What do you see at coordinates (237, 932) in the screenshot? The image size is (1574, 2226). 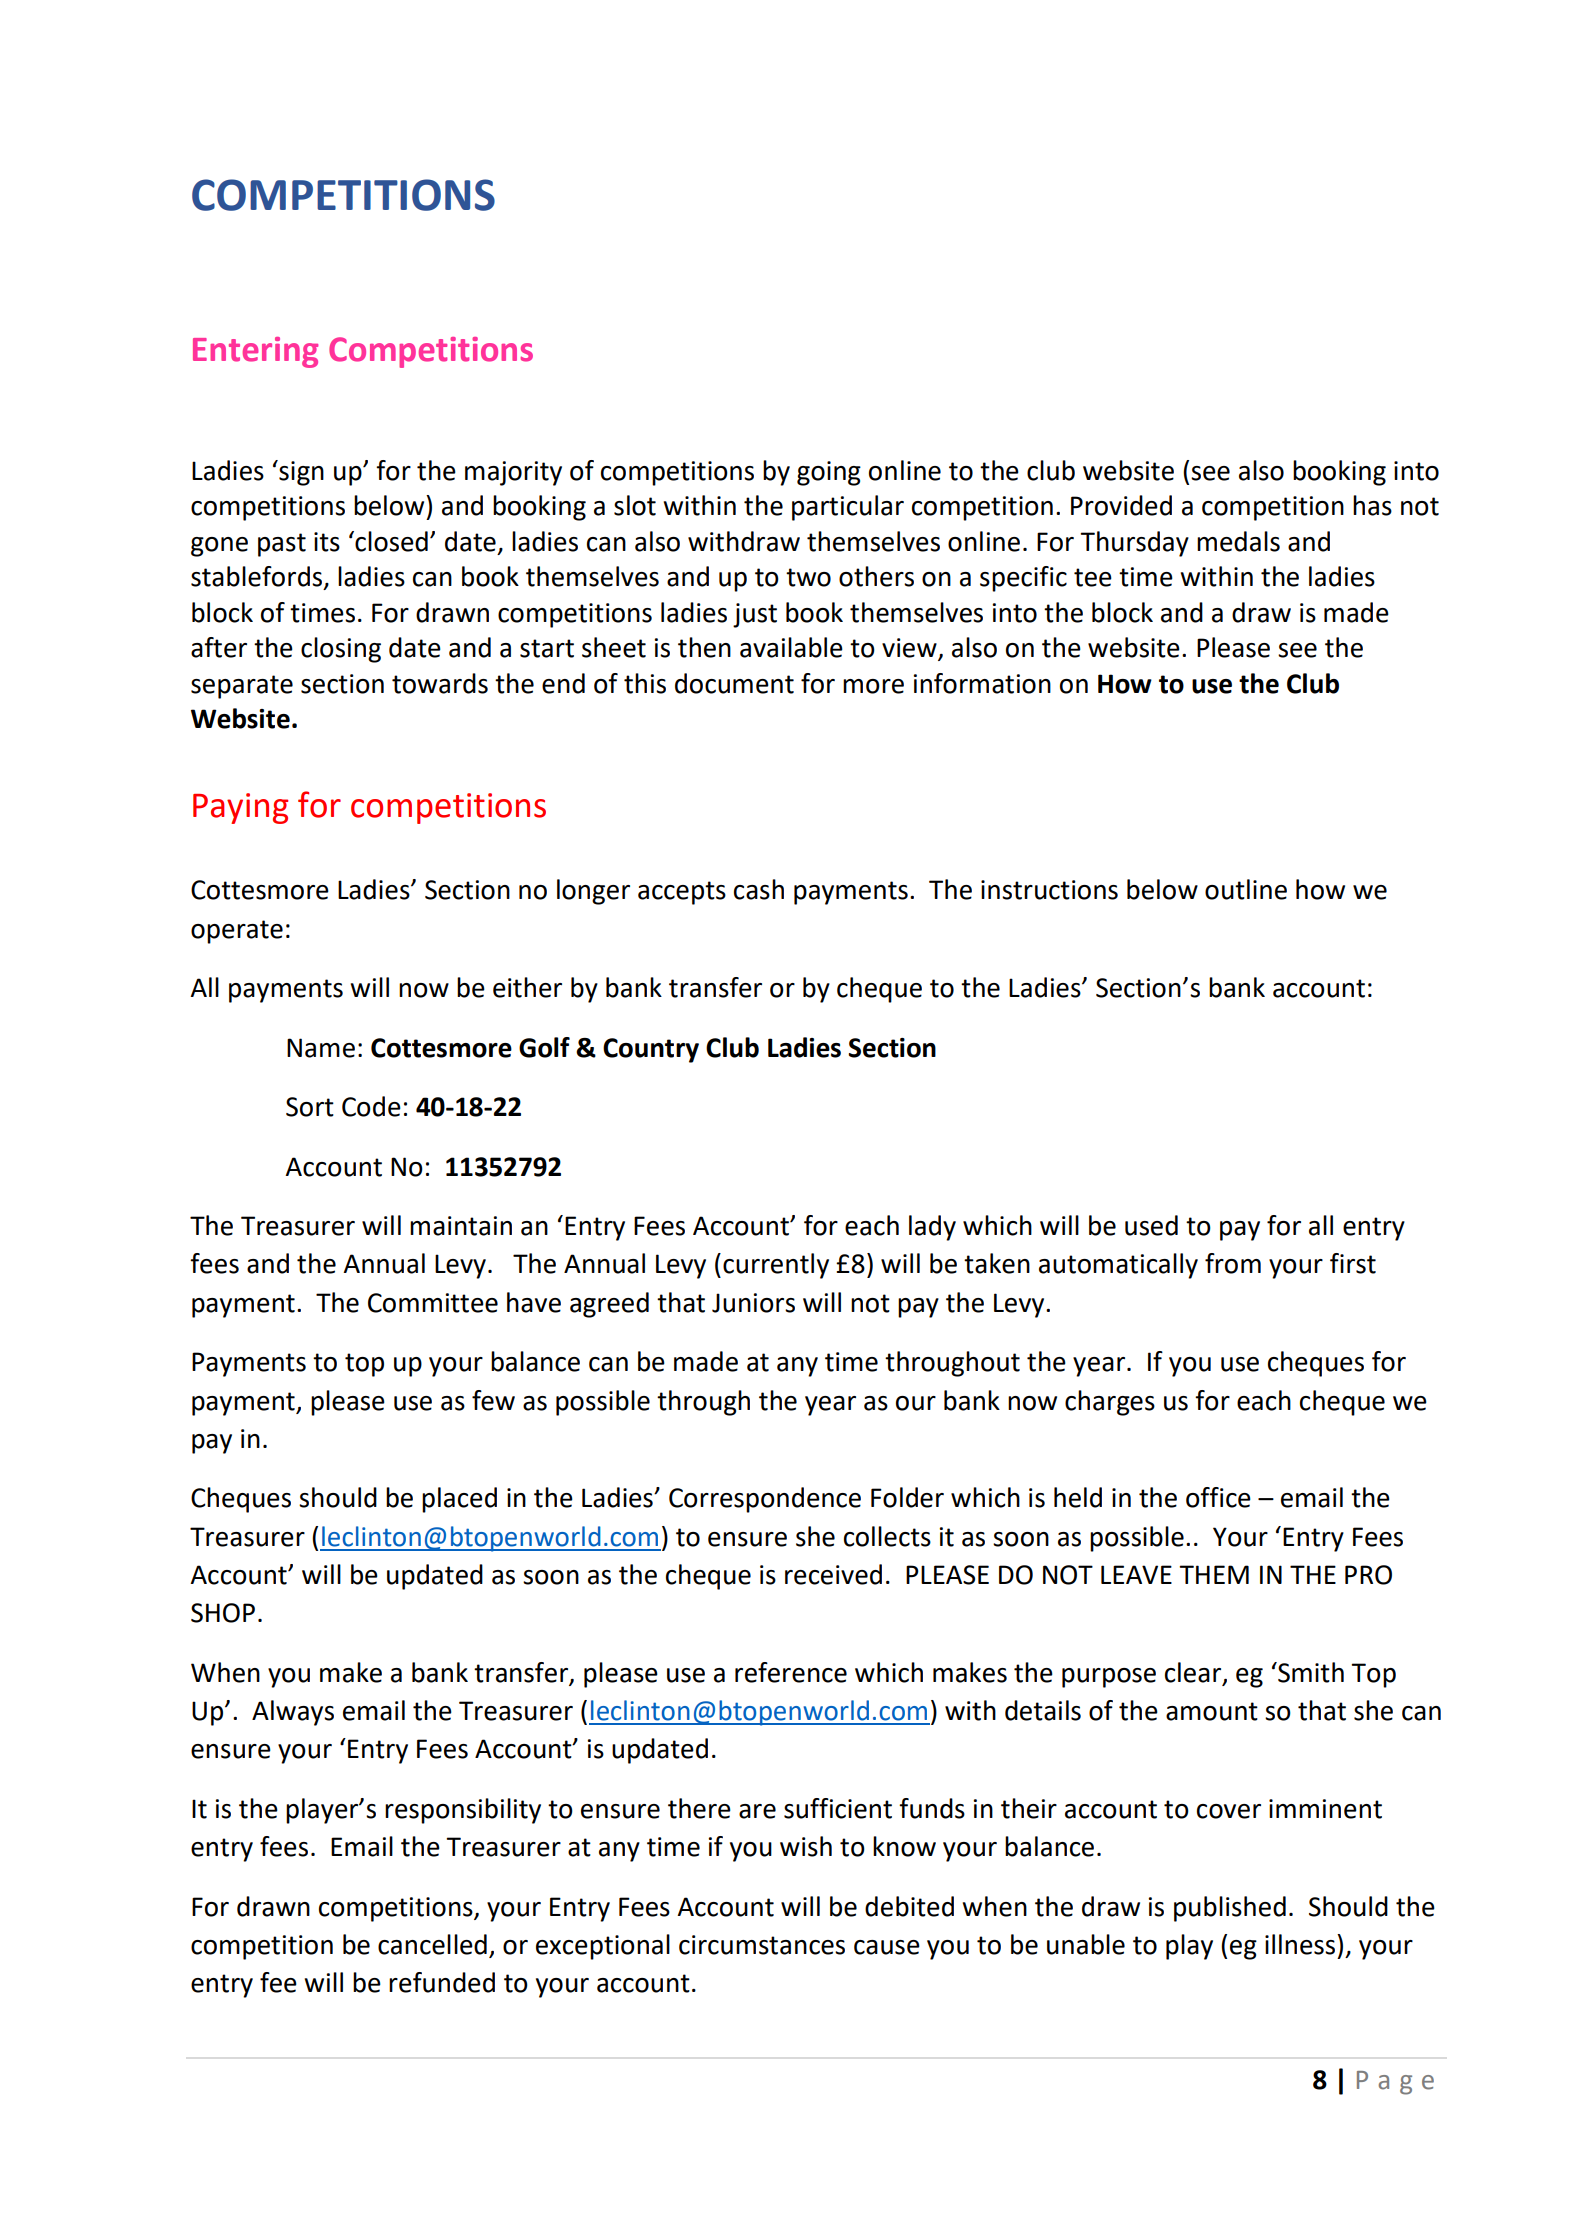 I see `operate` at bounding box center [237, 932].
